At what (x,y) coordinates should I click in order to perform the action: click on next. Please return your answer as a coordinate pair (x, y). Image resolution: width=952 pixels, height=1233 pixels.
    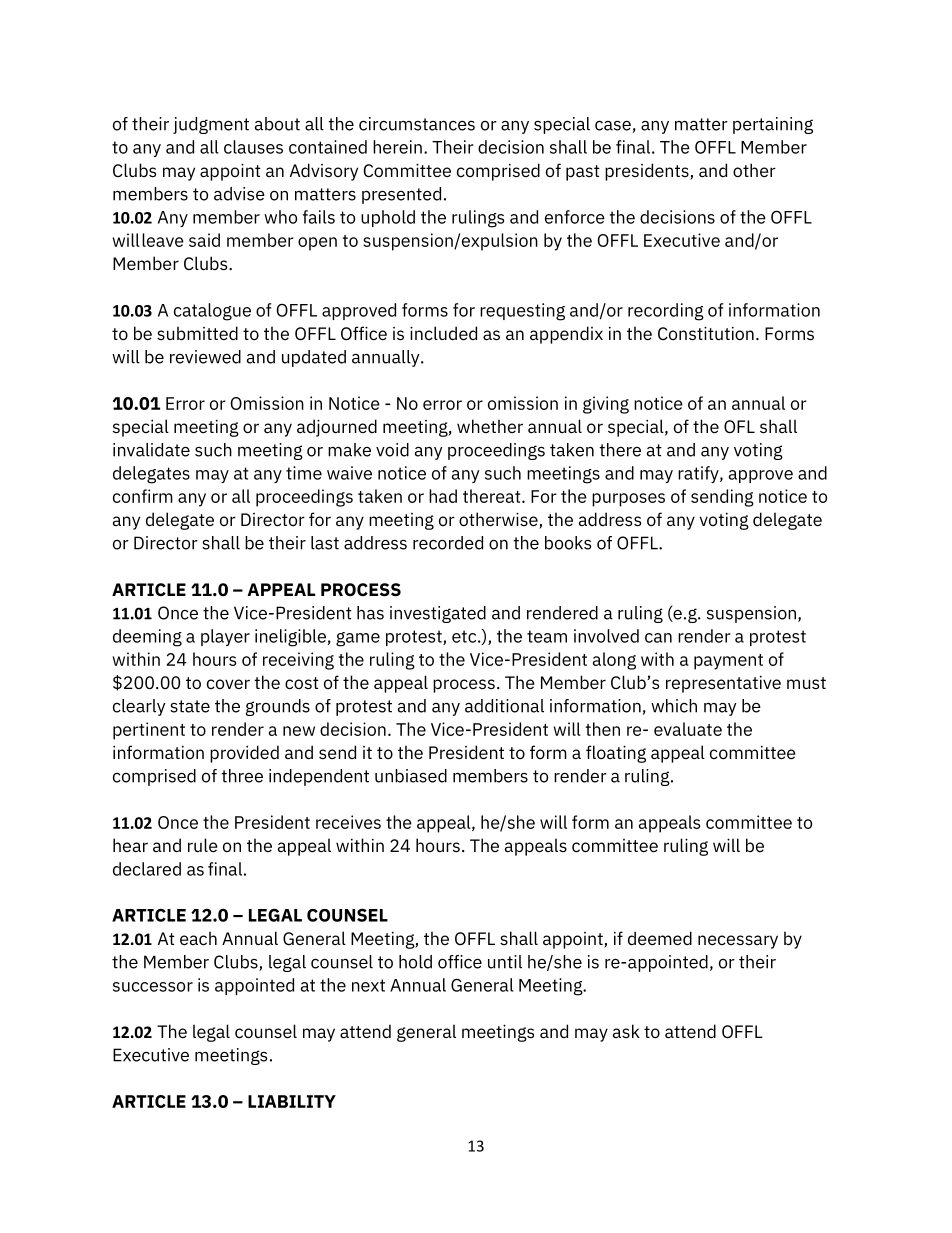
    Looking at the image, I should click on (368, 985).
